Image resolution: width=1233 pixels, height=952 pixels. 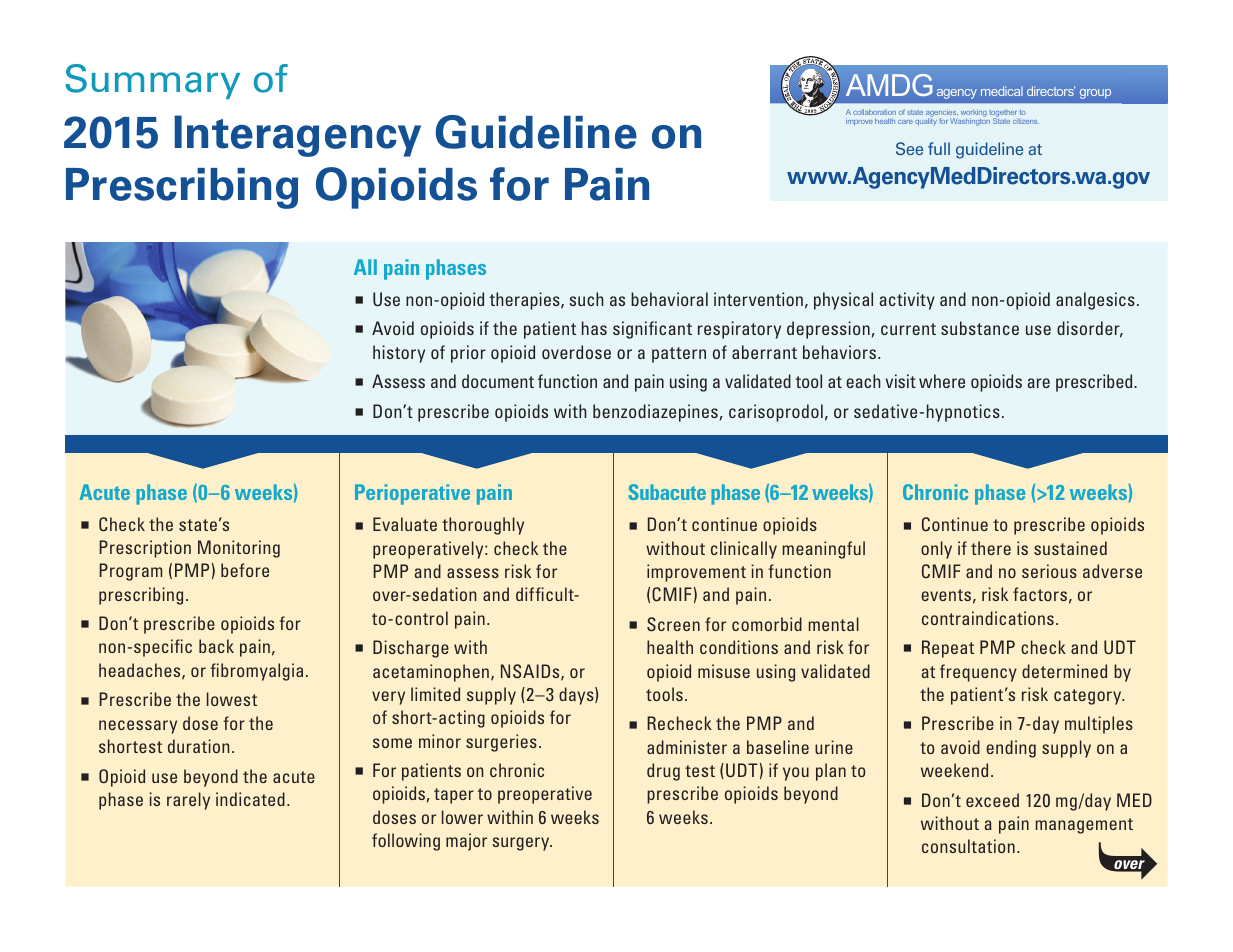 I want to click on Summary, so click(x=153, y=81).
